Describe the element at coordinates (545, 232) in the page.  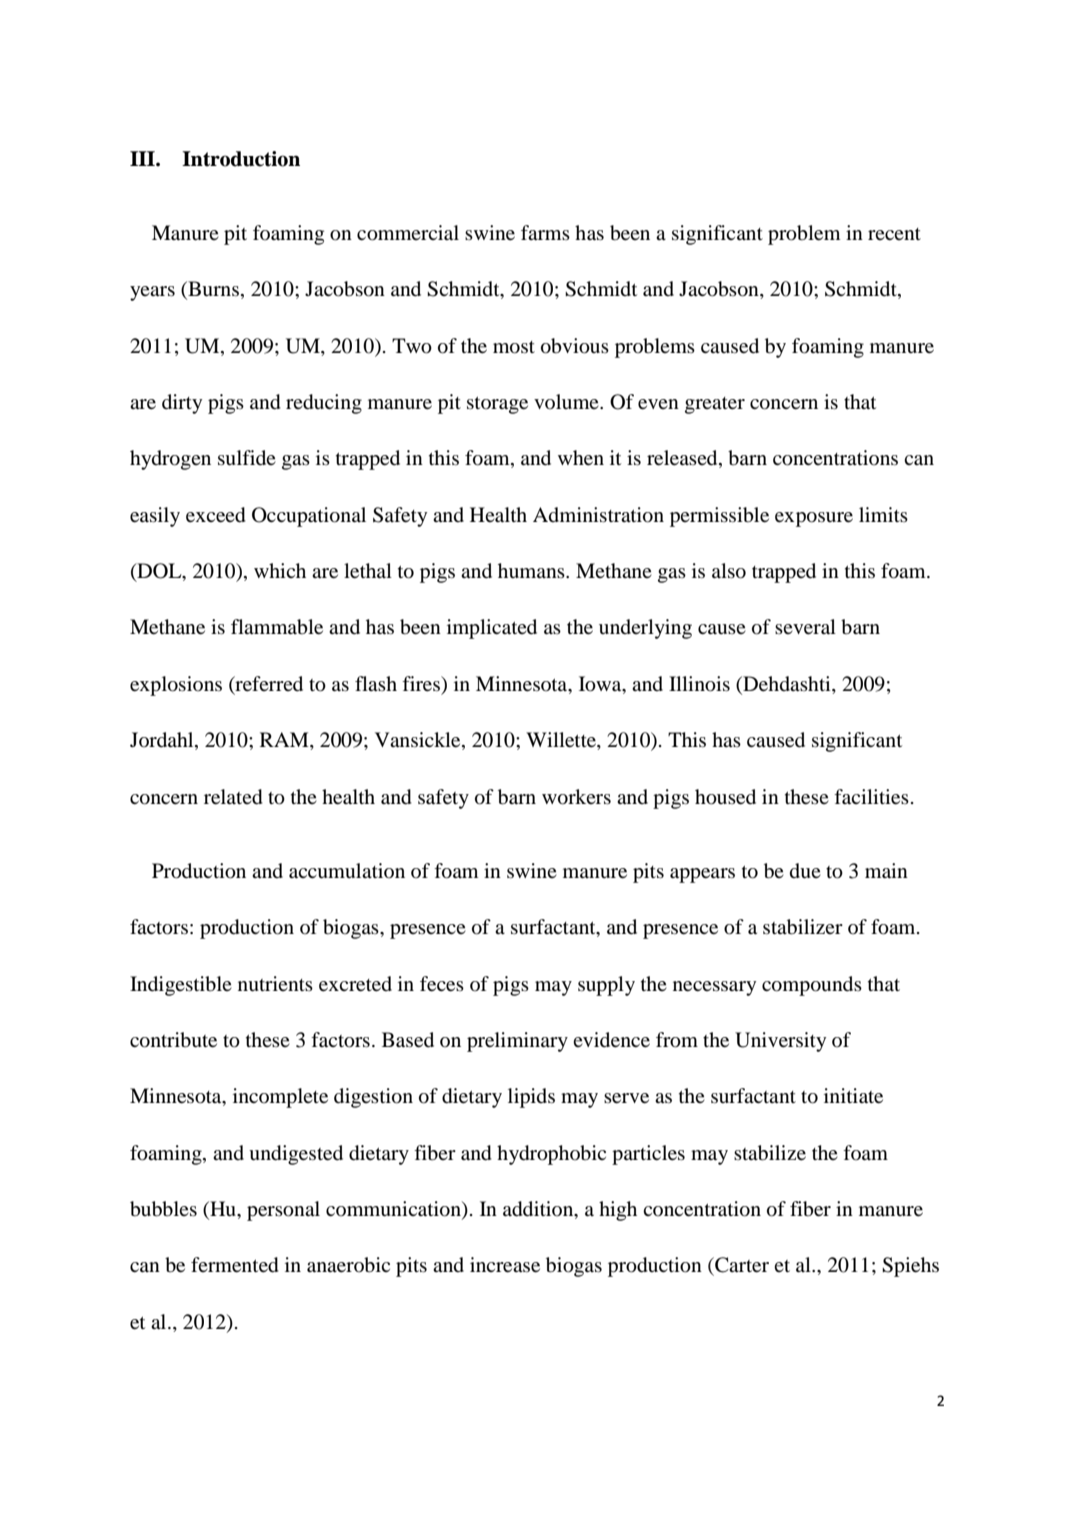
I see `farms` at that location.
